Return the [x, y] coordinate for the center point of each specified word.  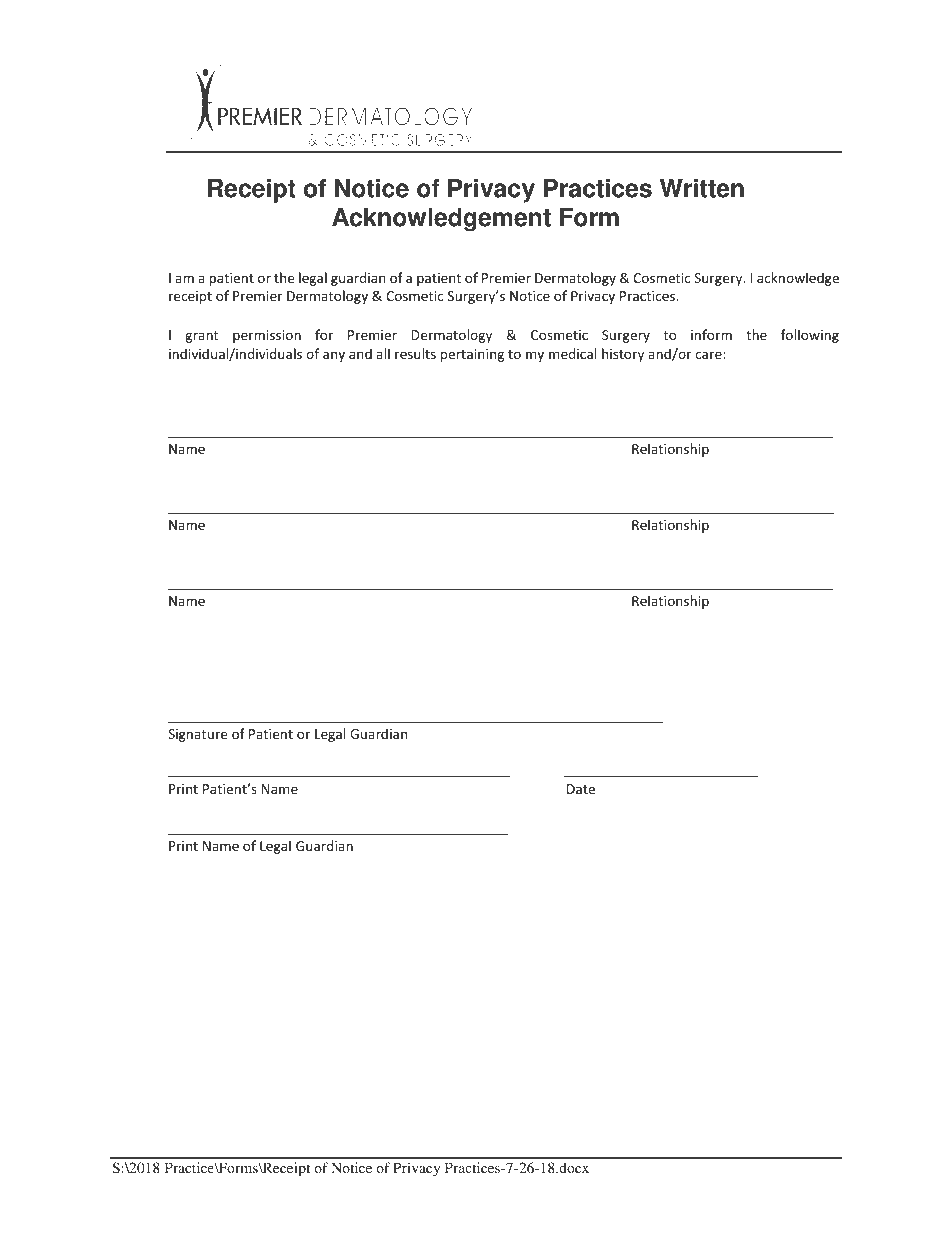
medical [572, 353]
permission [267, 336]
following [810, 336]
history [623, 355]
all [383, 353]
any [334, 356]
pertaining [472, 355]
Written [702, 188]
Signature [197, 735]
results [415, 353]
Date [581, 789]
